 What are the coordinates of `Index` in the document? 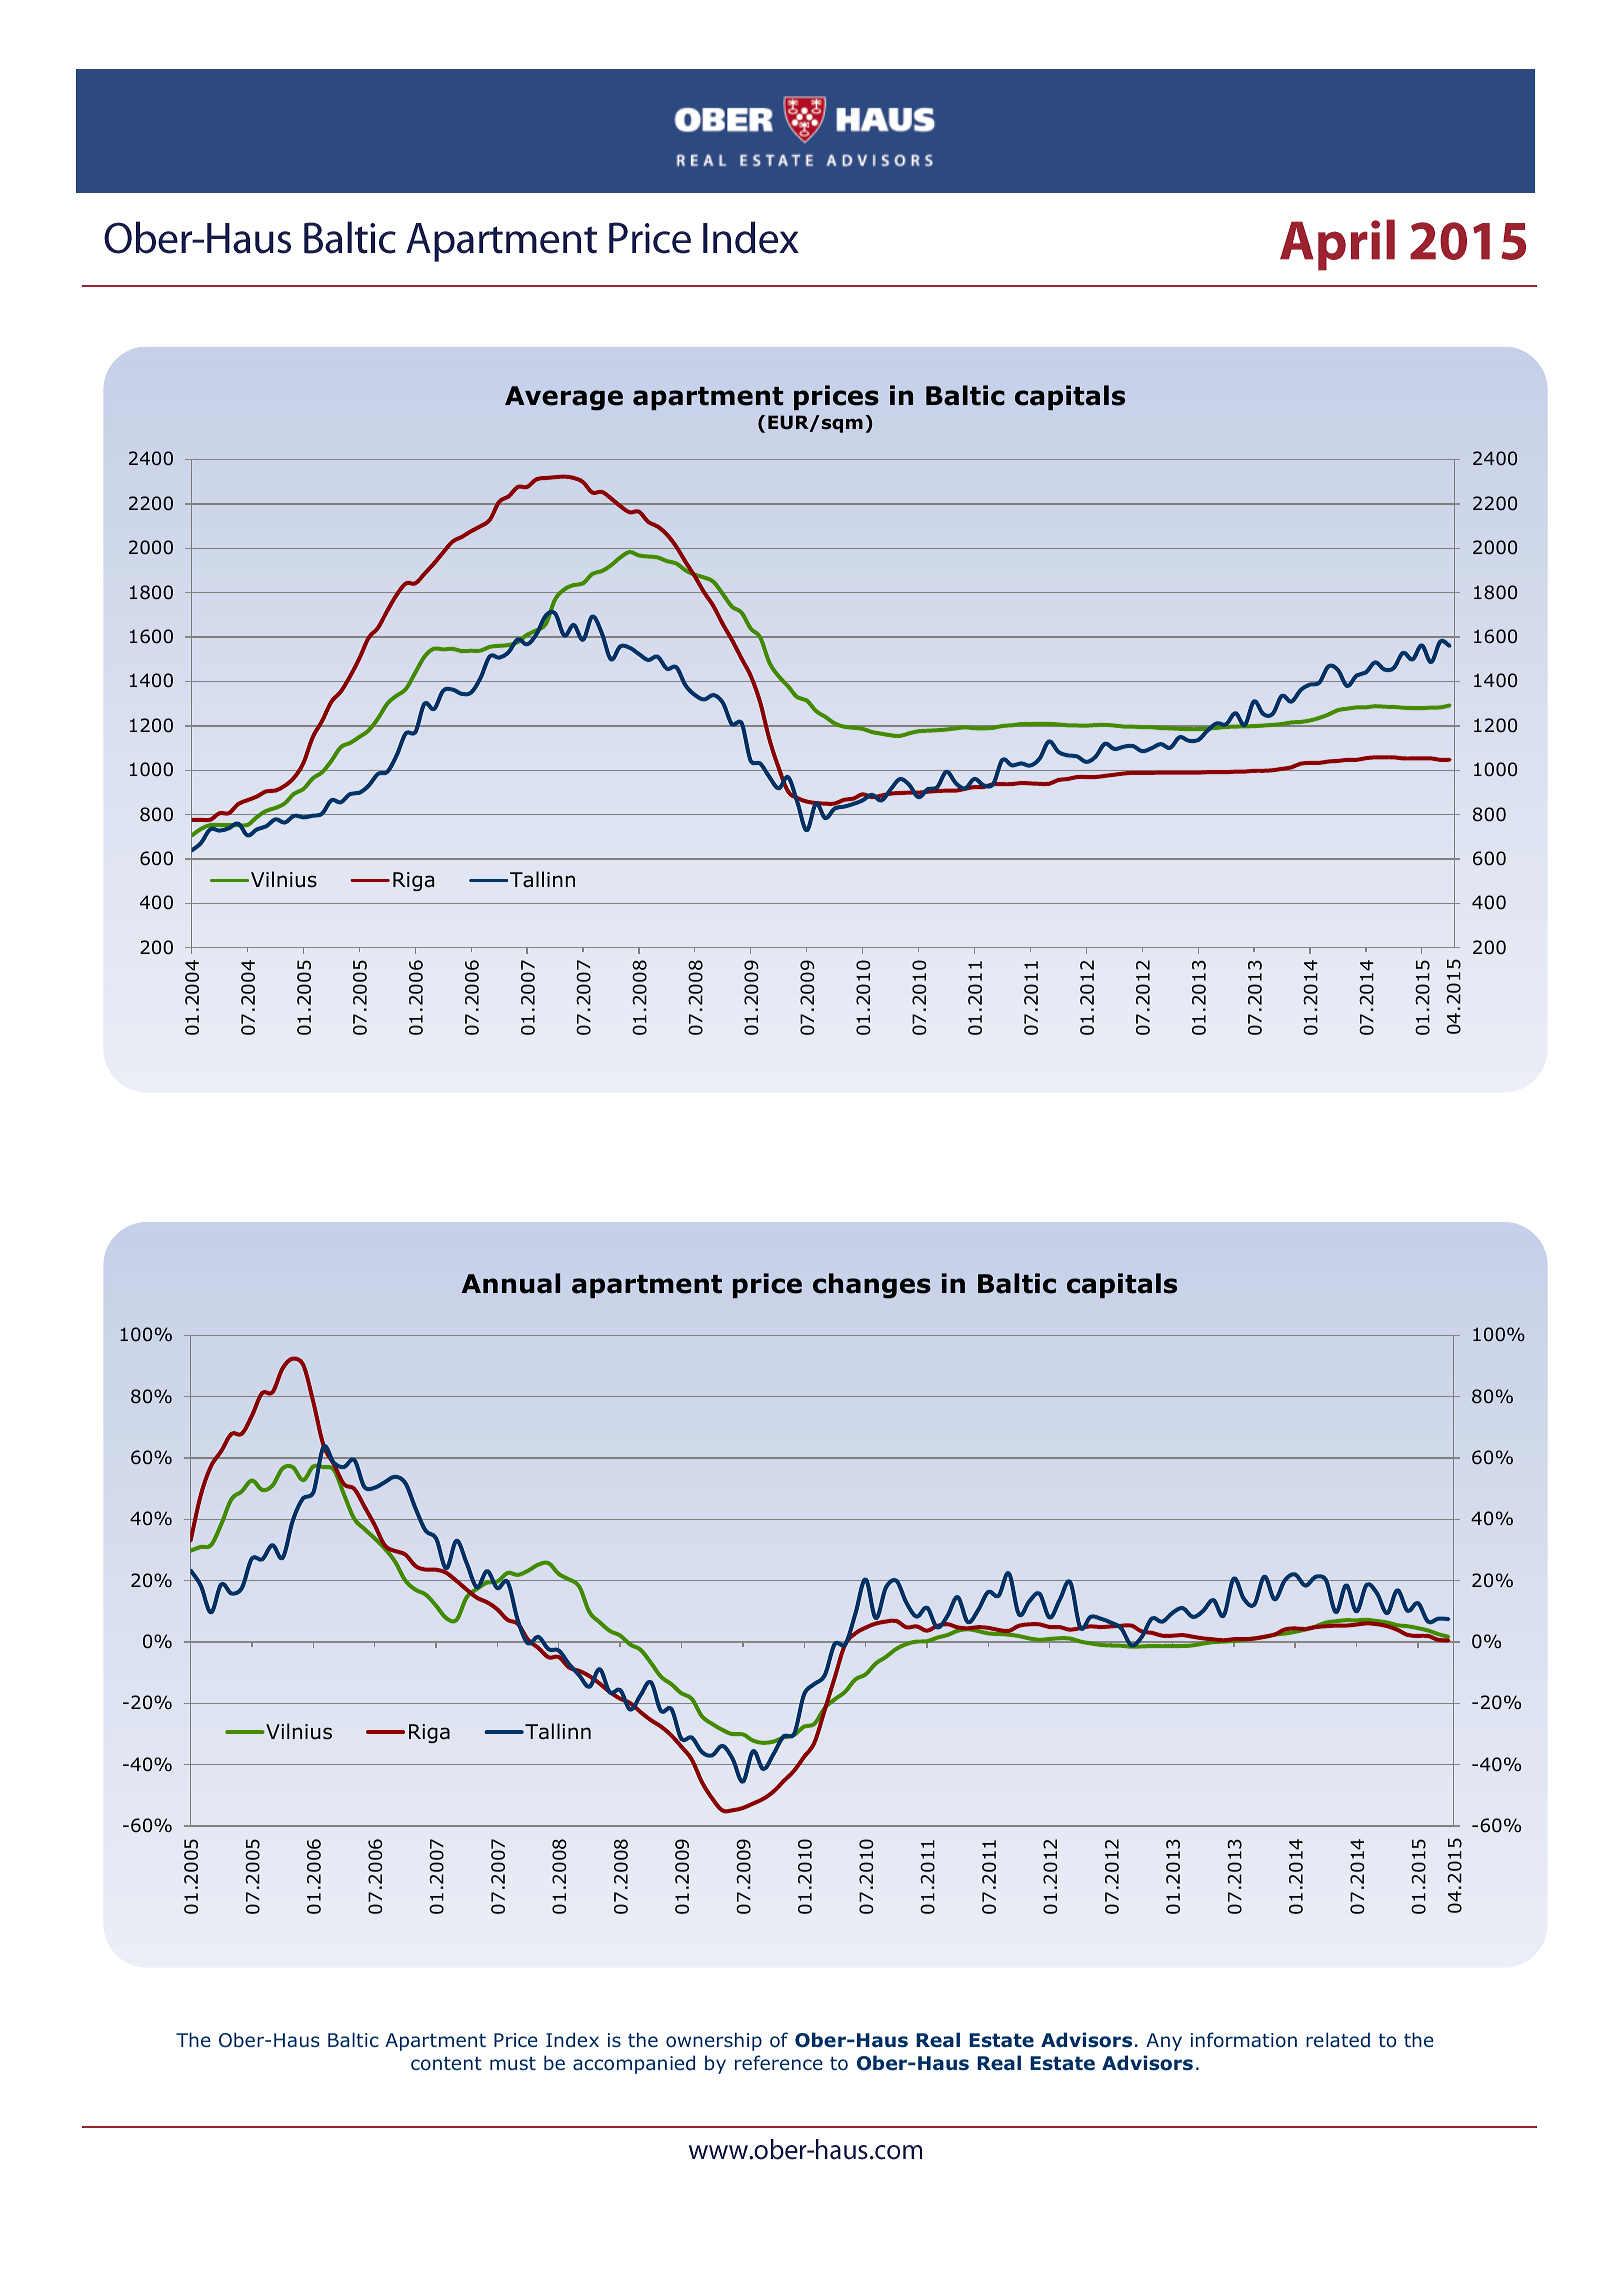 It's located at (572, 2039).
